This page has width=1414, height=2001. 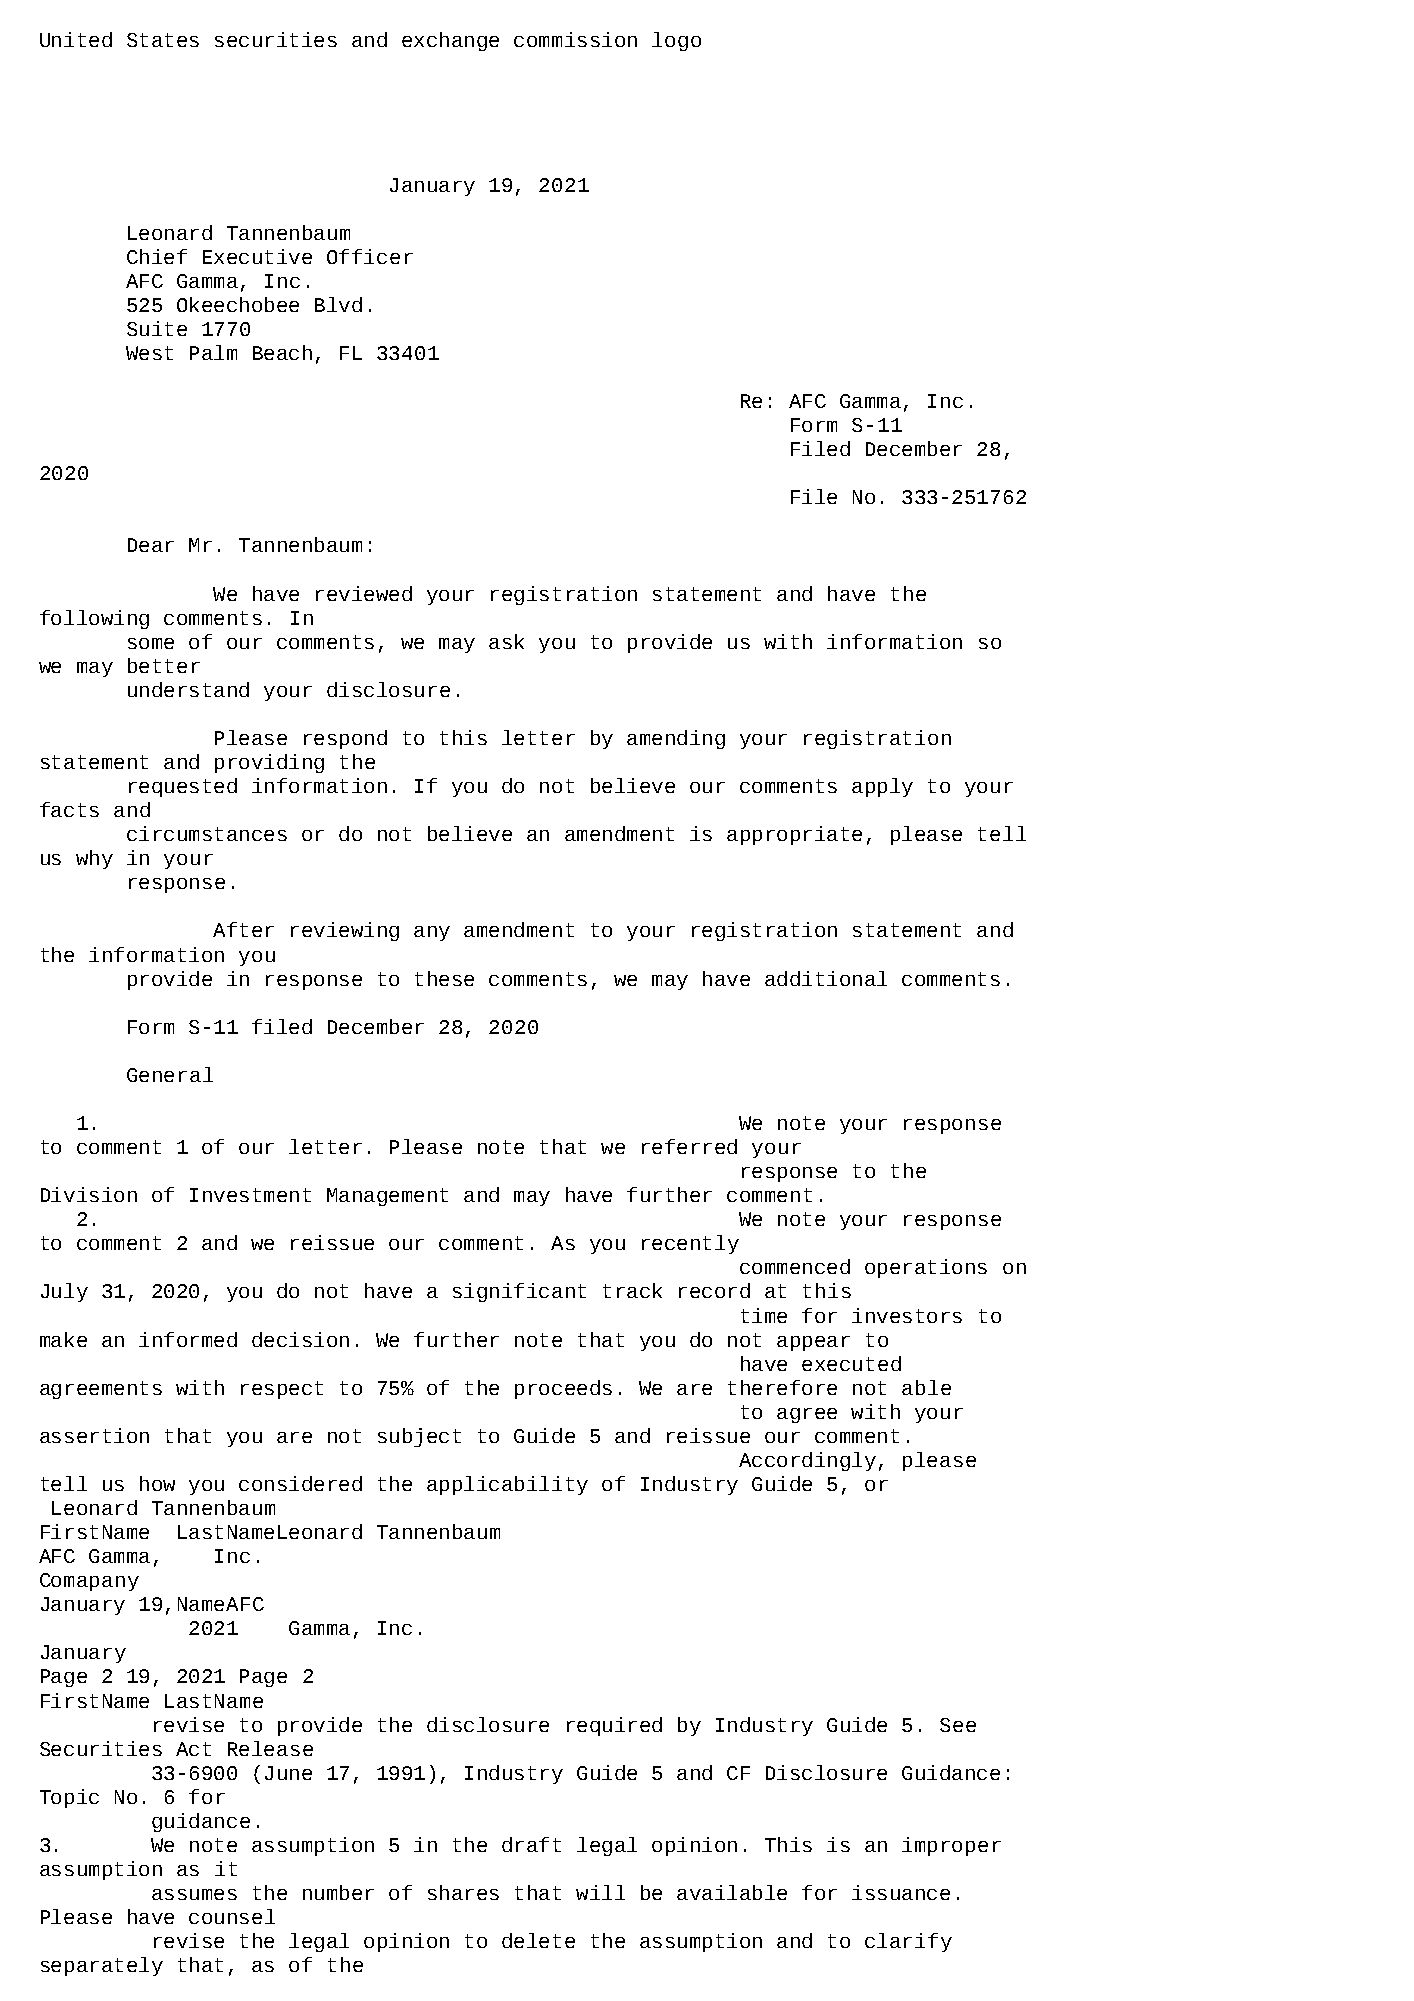 What do you see at coordinates (901, 1892) in the page?
I see `issuance` at bounding box center [901, 1892].
